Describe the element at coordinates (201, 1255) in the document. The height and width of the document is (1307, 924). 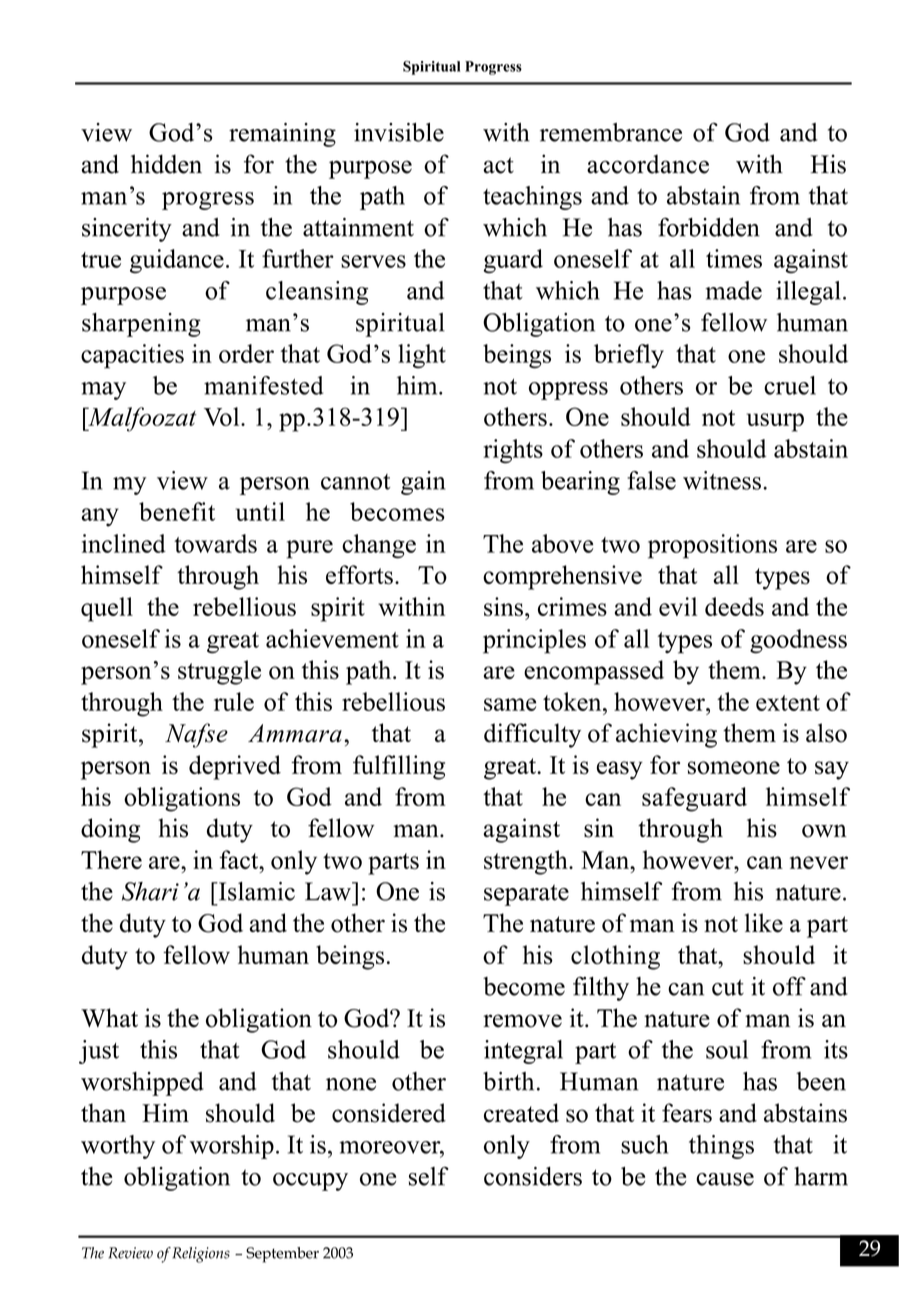
I see `Religions` at that location.
